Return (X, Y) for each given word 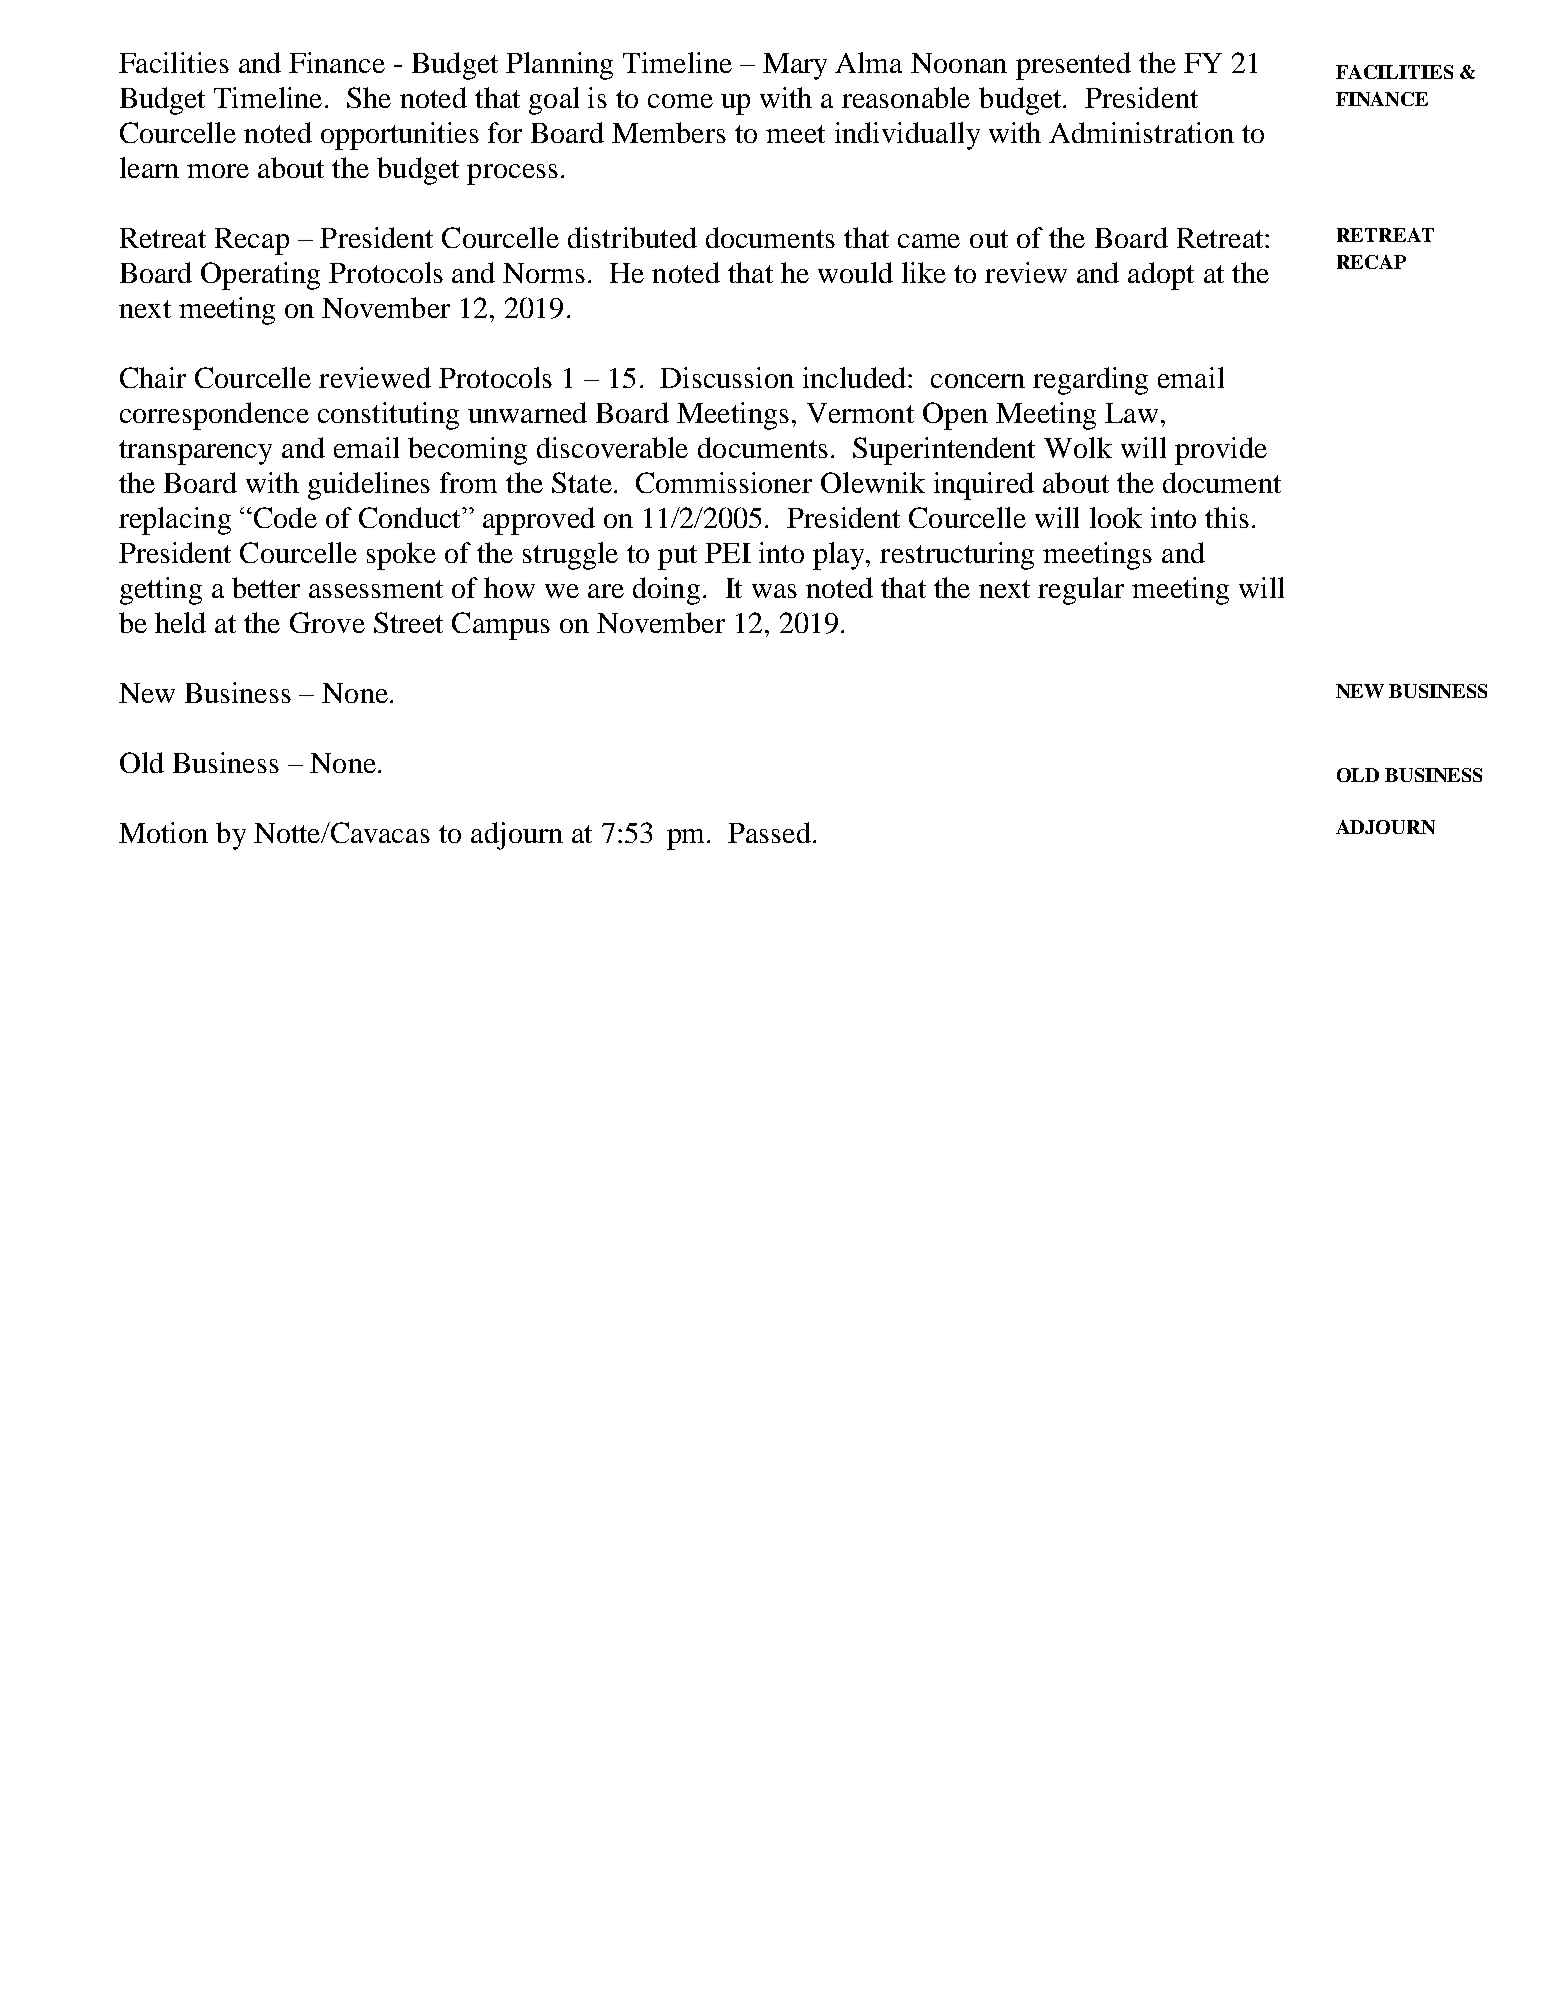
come (680, 101)
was (774, 591)
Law (1131, 413)
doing (666, 591)
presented (1073, 66)
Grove (327, 622)
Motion (163, 832)
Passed (769, 832)
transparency (195, 452)
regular (1081, 591)
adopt (1161, 276)
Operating (260, 276)
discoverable (612, 447)
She (369, 97)
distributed (632, 237)
